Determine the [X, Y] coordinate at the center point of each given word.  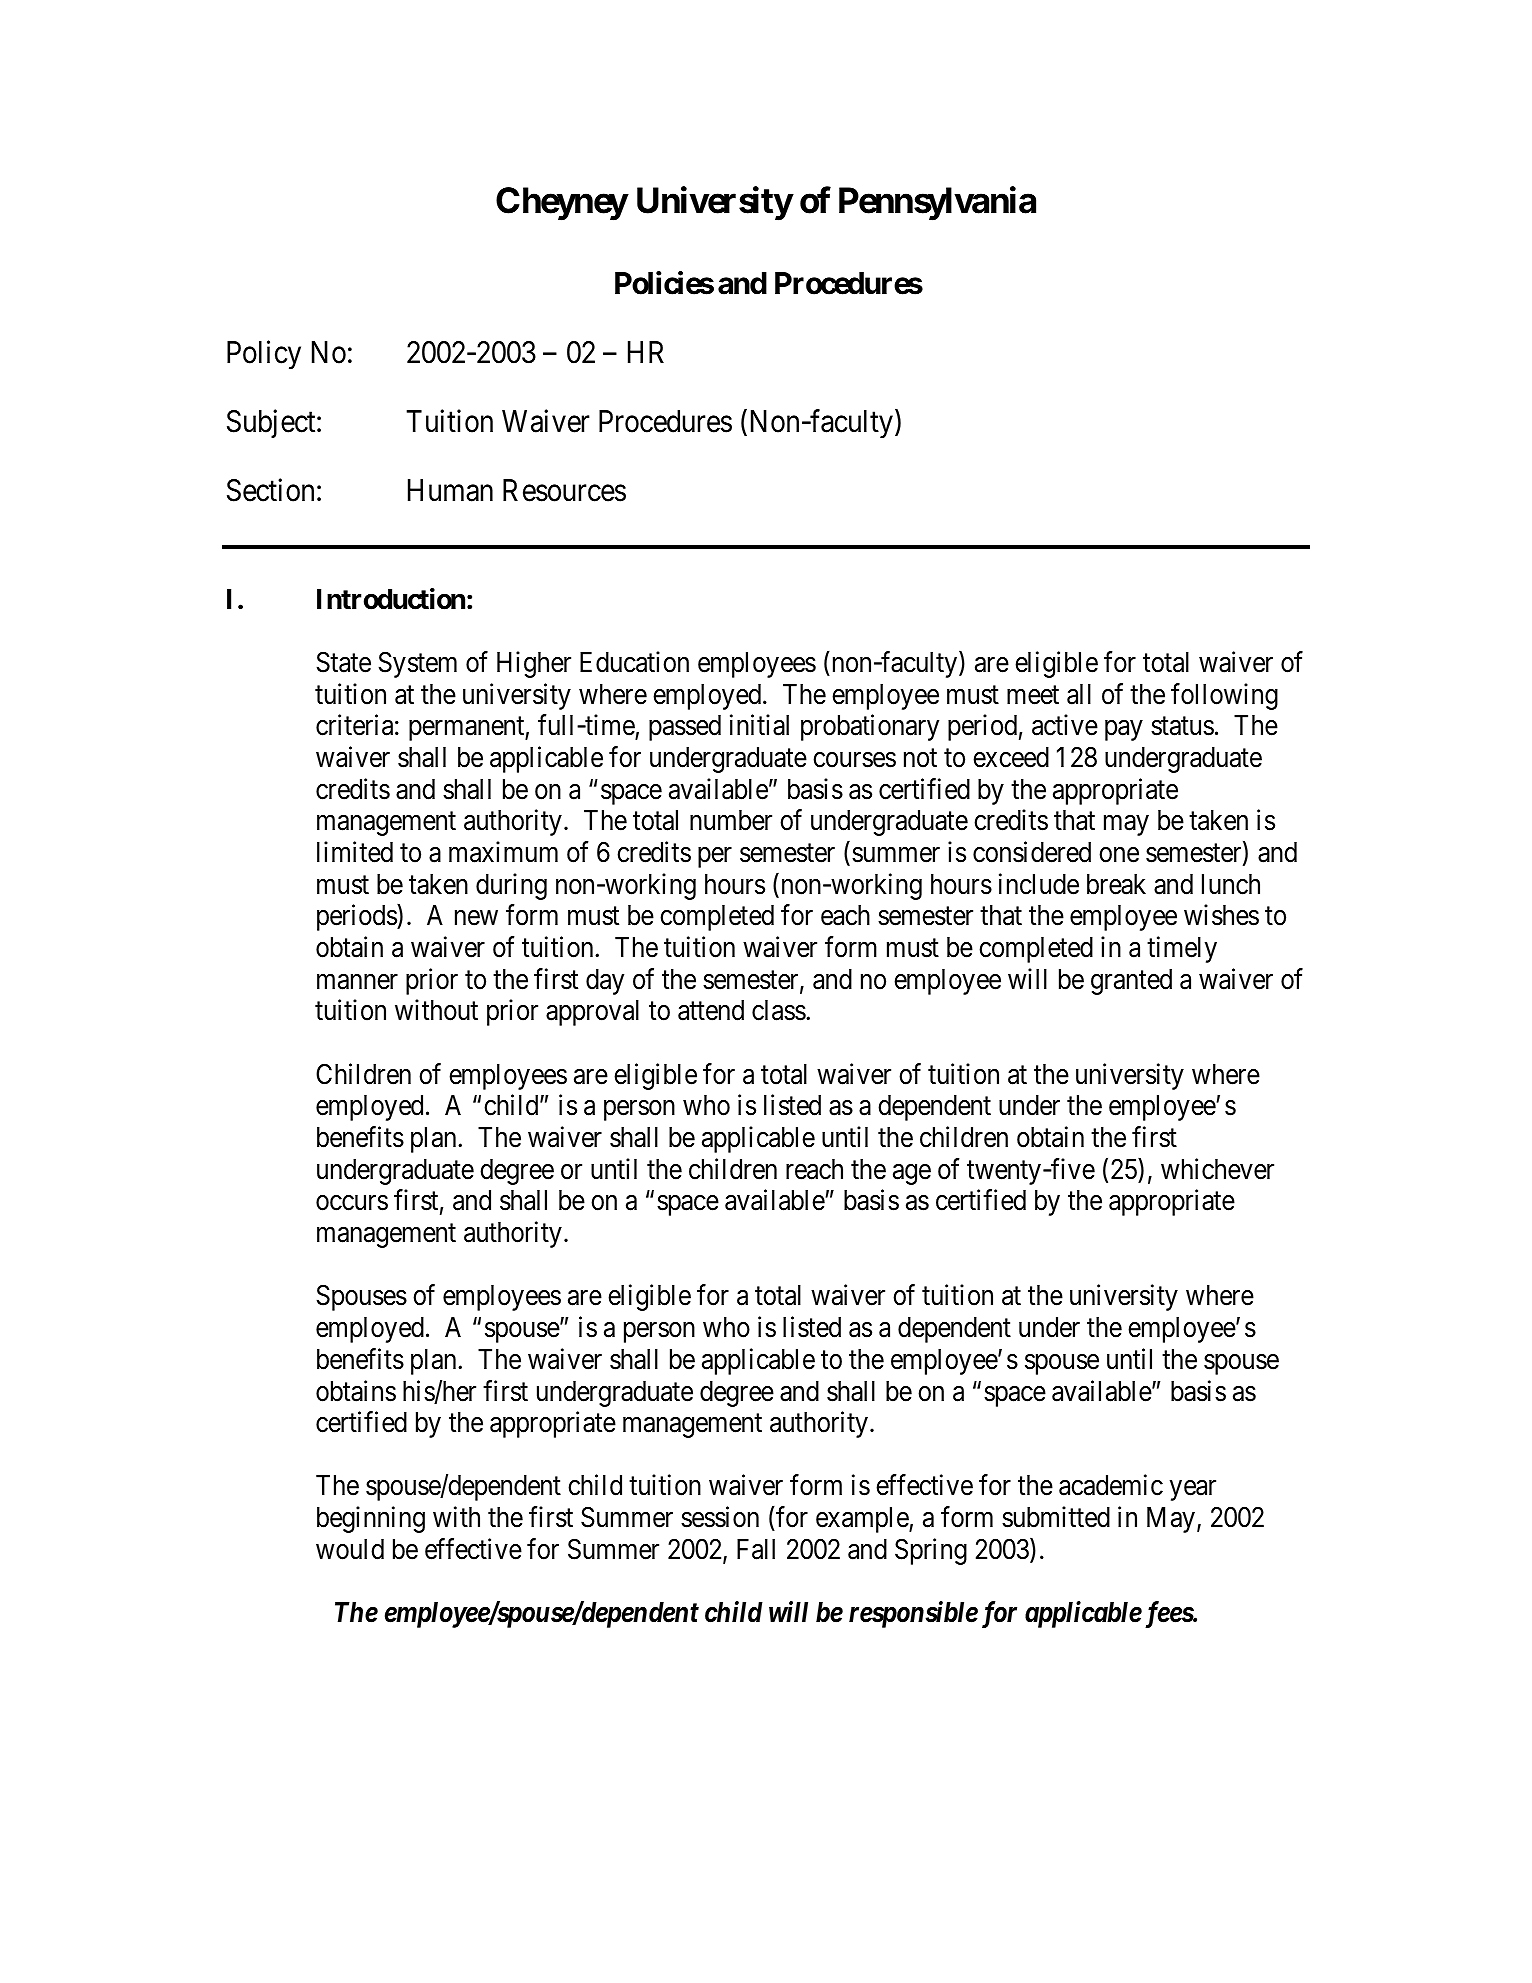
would [350, 1549]
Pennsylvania [937, 203]
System [418, 665]
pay [1123, 731]
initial [759, 725]
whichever [1217, 1169]
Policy [264, 355]
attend [711, 1010]
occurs [352, 1203]
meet [1033, 695]
